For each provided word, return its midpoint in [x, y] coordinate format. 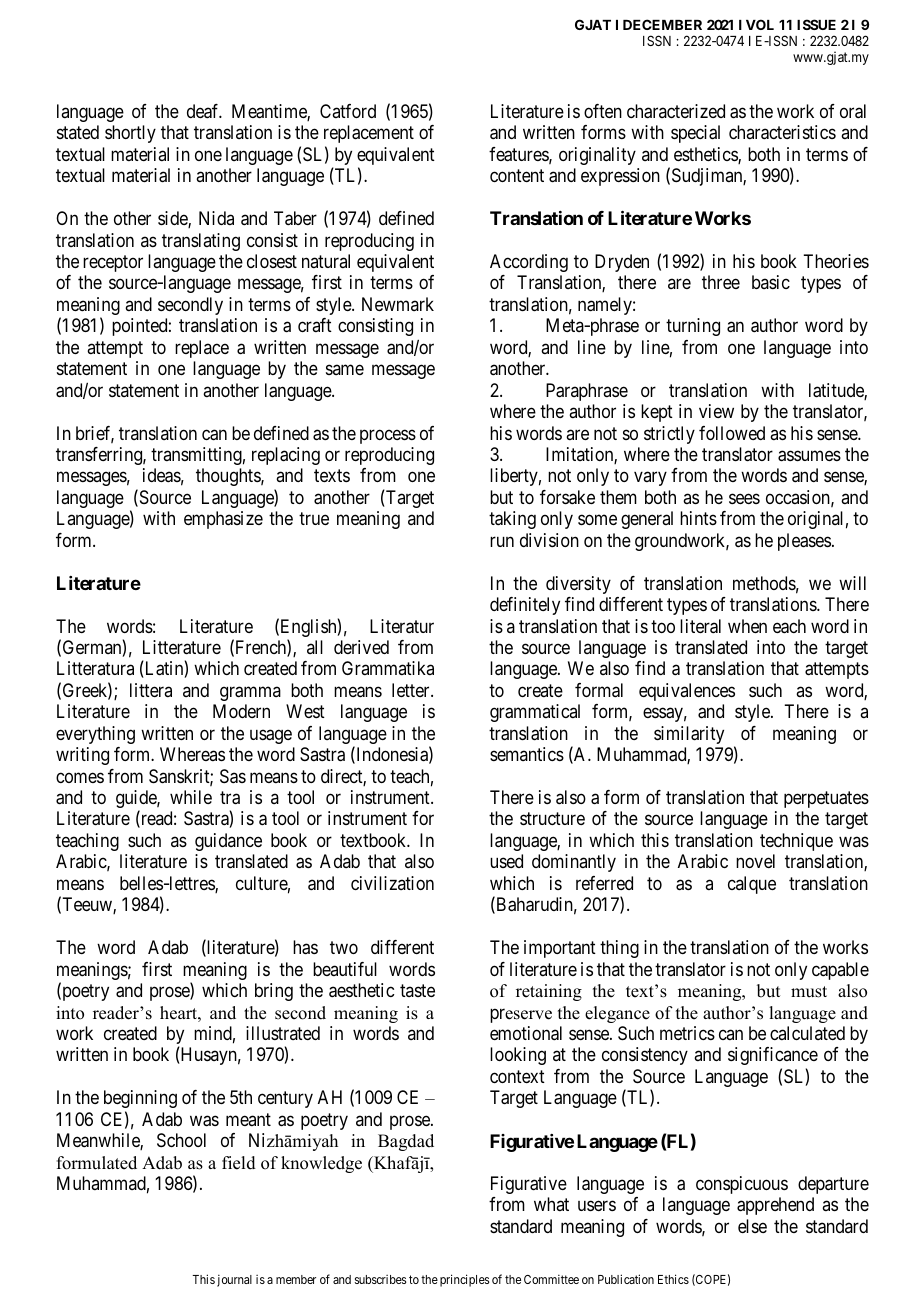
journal [234, 1280]
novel [755, 861]
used [506, 861]
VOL [760, 24]
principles [465, 1280]
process [388, 436]
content [517, 175]
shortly [130, 134]
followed [732, 433]
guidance [228, 842]
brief [95, 434]
